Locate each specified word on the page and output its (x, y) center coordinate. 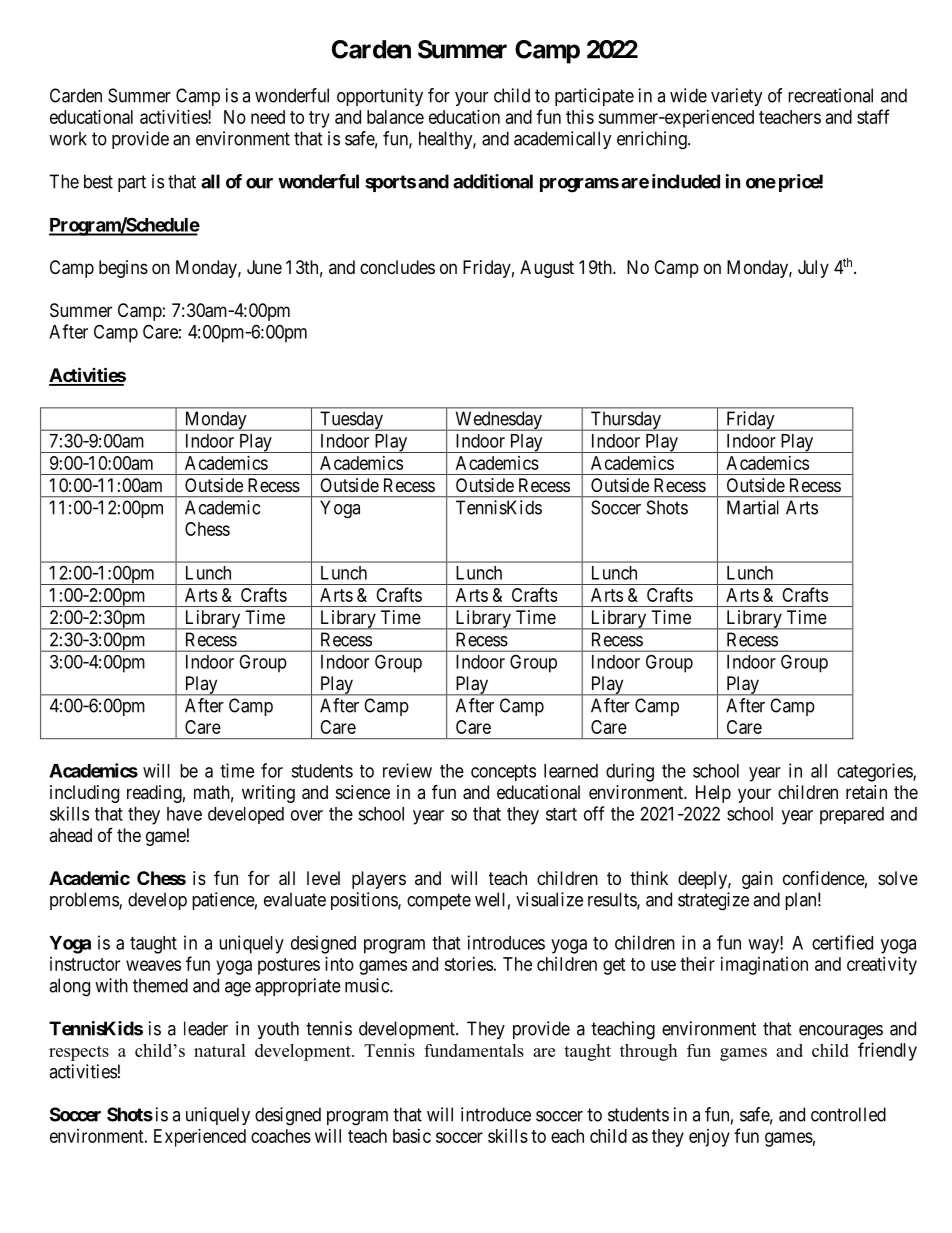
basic (412, 1136)
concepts (503, 773)
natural (220, 1050)
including (84, 794)
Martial (753, 507)
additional (493, 181)
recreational (830, 95)
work (68, 138)
